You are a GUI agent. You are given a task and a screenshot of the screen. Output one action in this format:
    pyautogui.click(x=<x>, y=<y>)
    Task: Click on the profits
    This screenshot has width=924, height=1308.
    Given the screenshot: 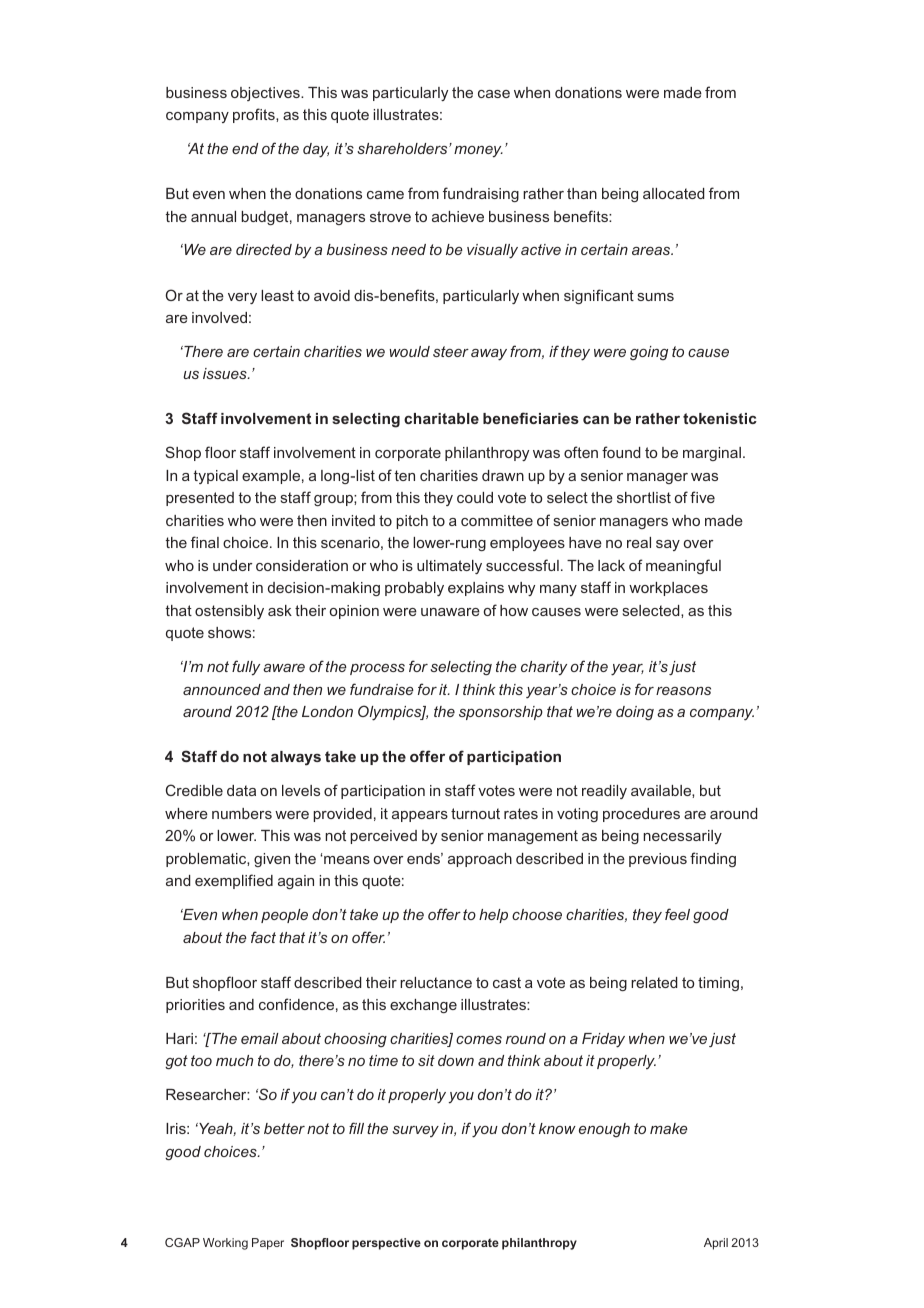 What is the action you would take?
    pyautogui.click(x=255, y=115)
